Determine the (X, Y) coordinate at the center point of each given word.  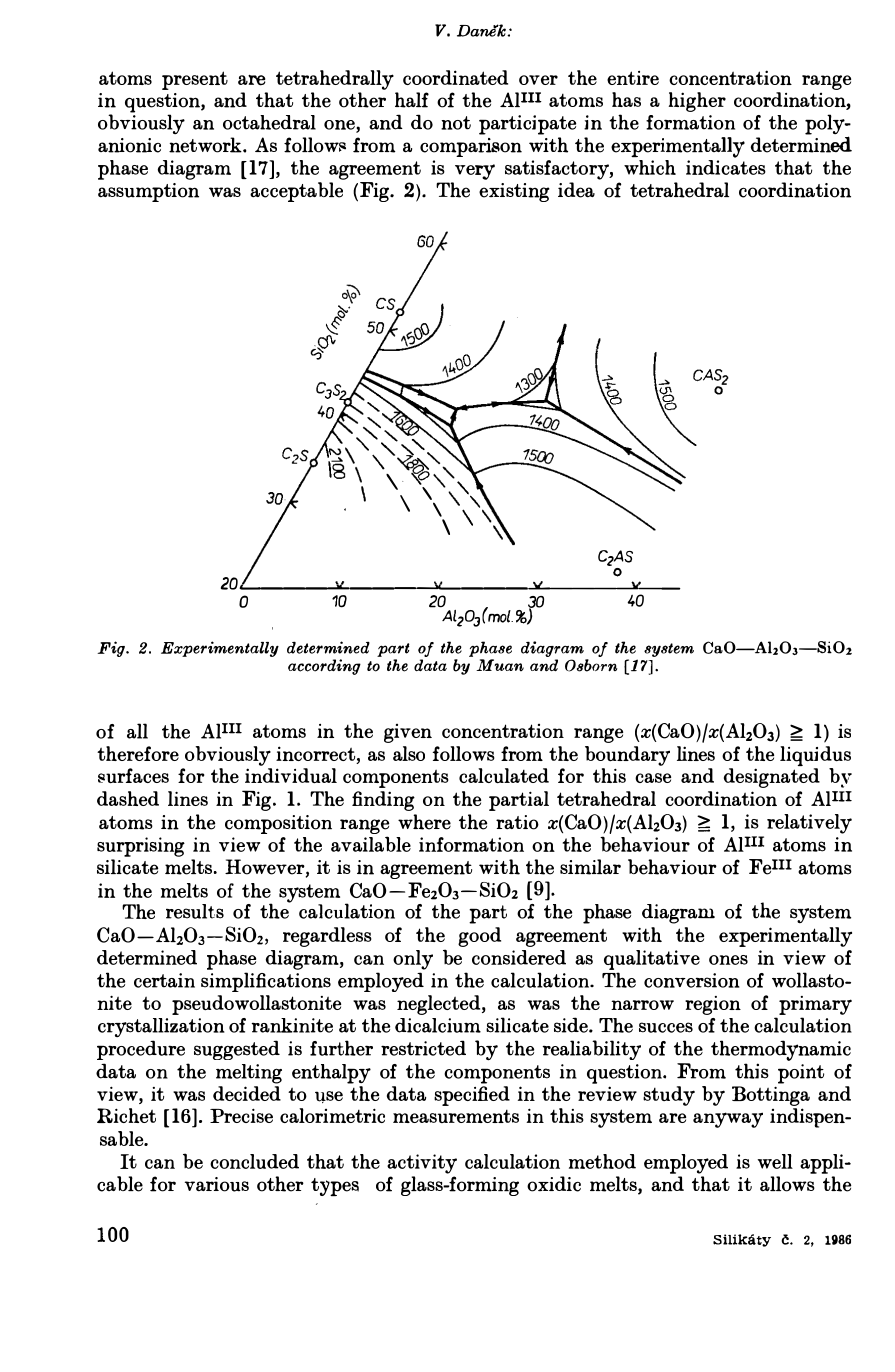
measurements (456, 1116)
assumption (148, 192)
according (324, 667)
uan (509, 667)
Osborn (591, 665)
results (195, 911)
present (195, 80)
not (456, 123)
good (479, 937)
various (217, 1184)
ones (728, 960)
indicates (726, 166)
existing (514, 192)
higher (697, 102)
